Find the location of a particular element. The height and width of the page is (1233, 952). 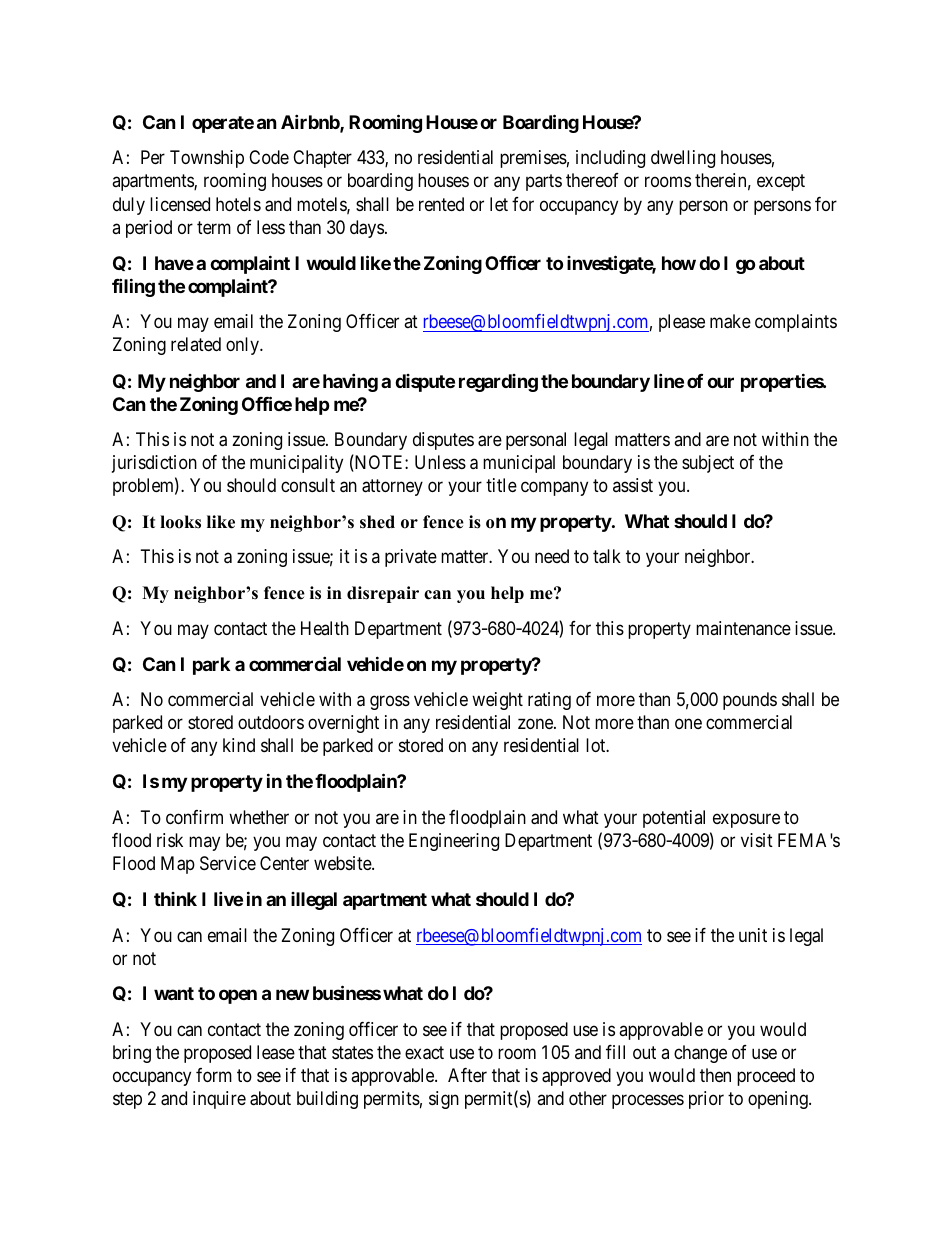

dwelling is located at coordinates (683, 159).
